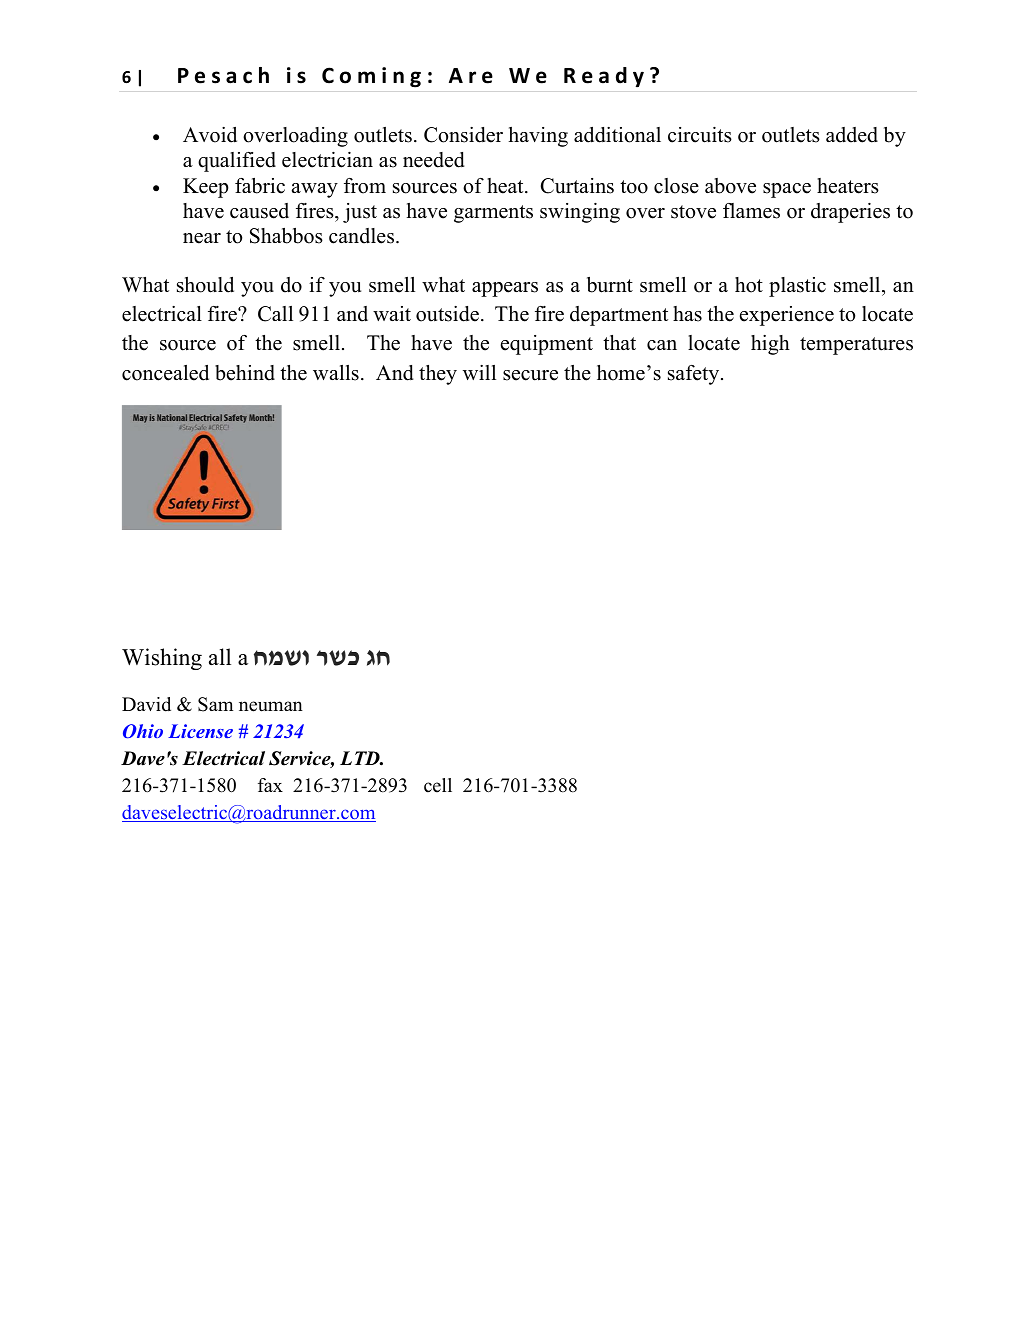 The width and height of the page is (1036, 1341). Describe the element at coordinates (530, 375) in the page. I see `secure` at that location.
